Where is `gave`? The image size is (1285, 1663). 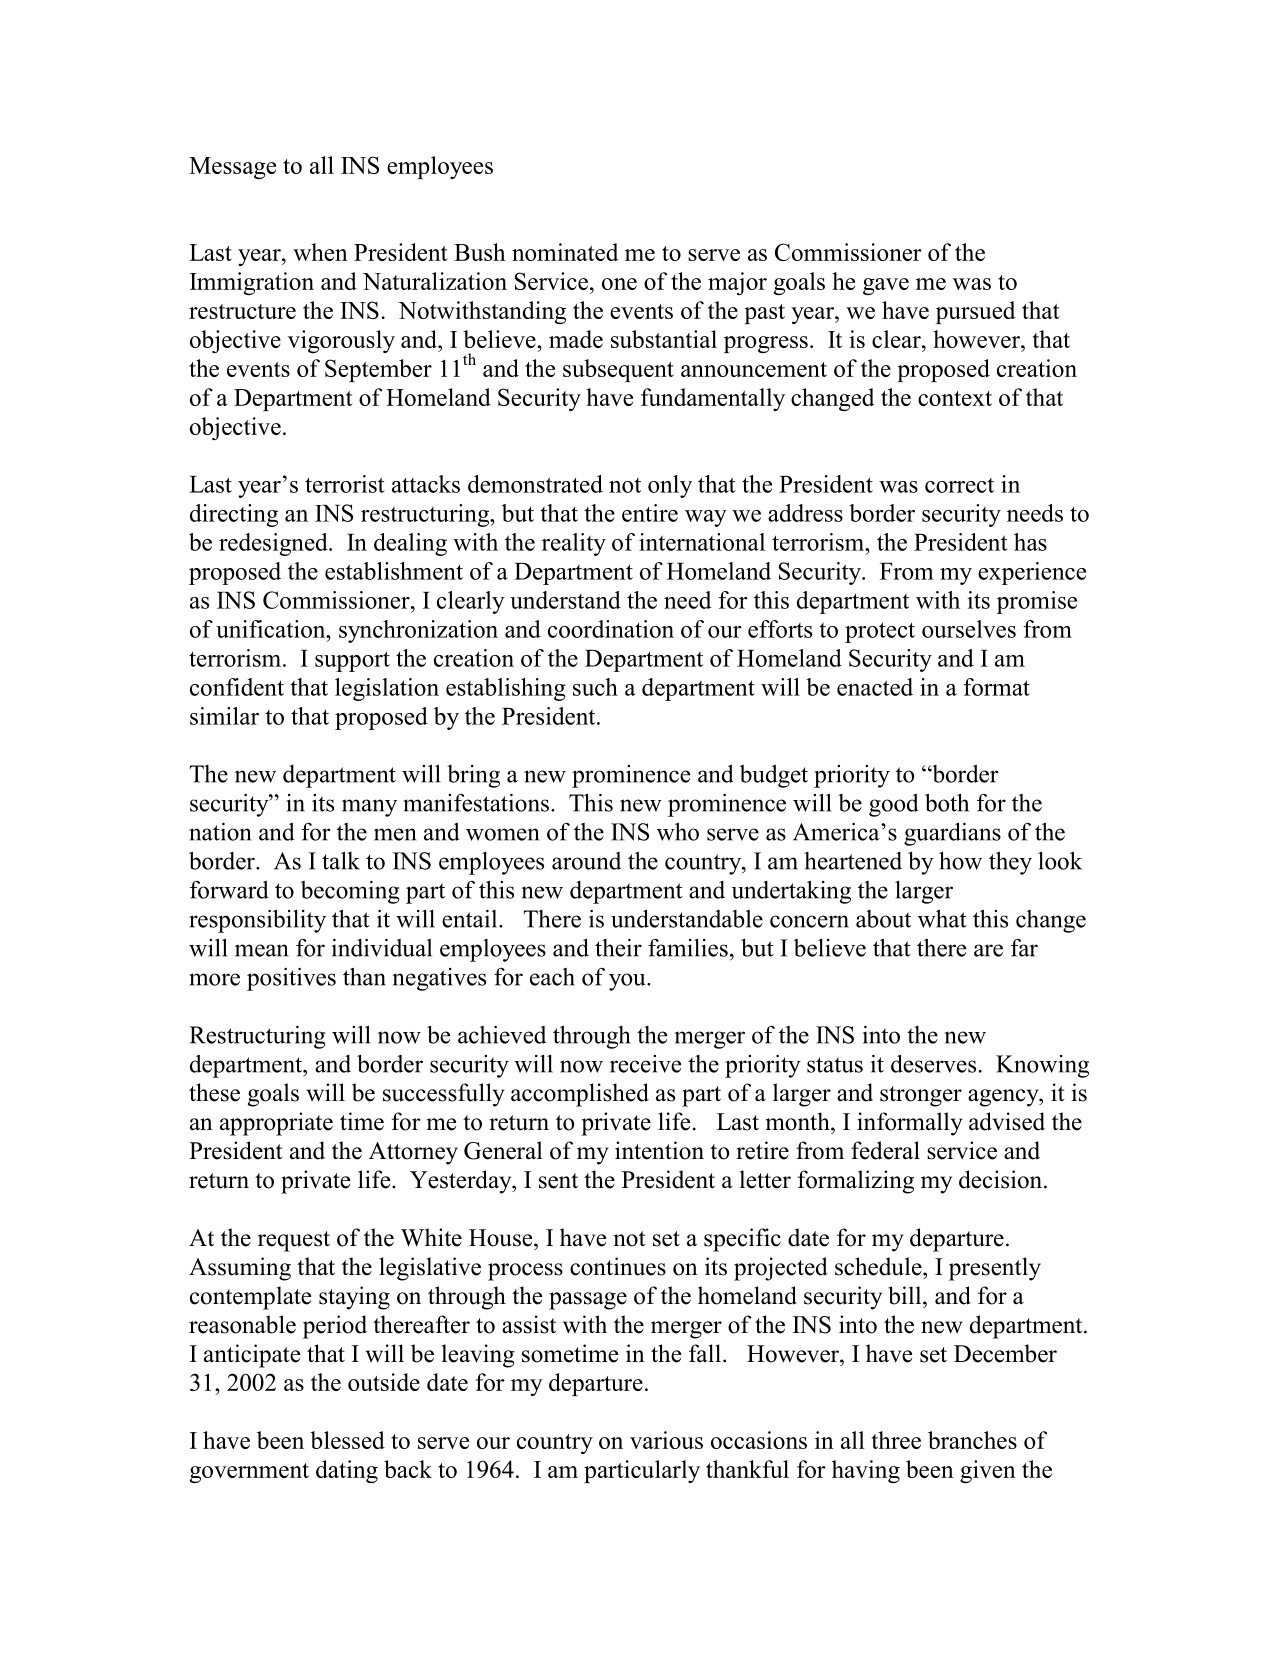 gave is located at coordinates (886, 286).
